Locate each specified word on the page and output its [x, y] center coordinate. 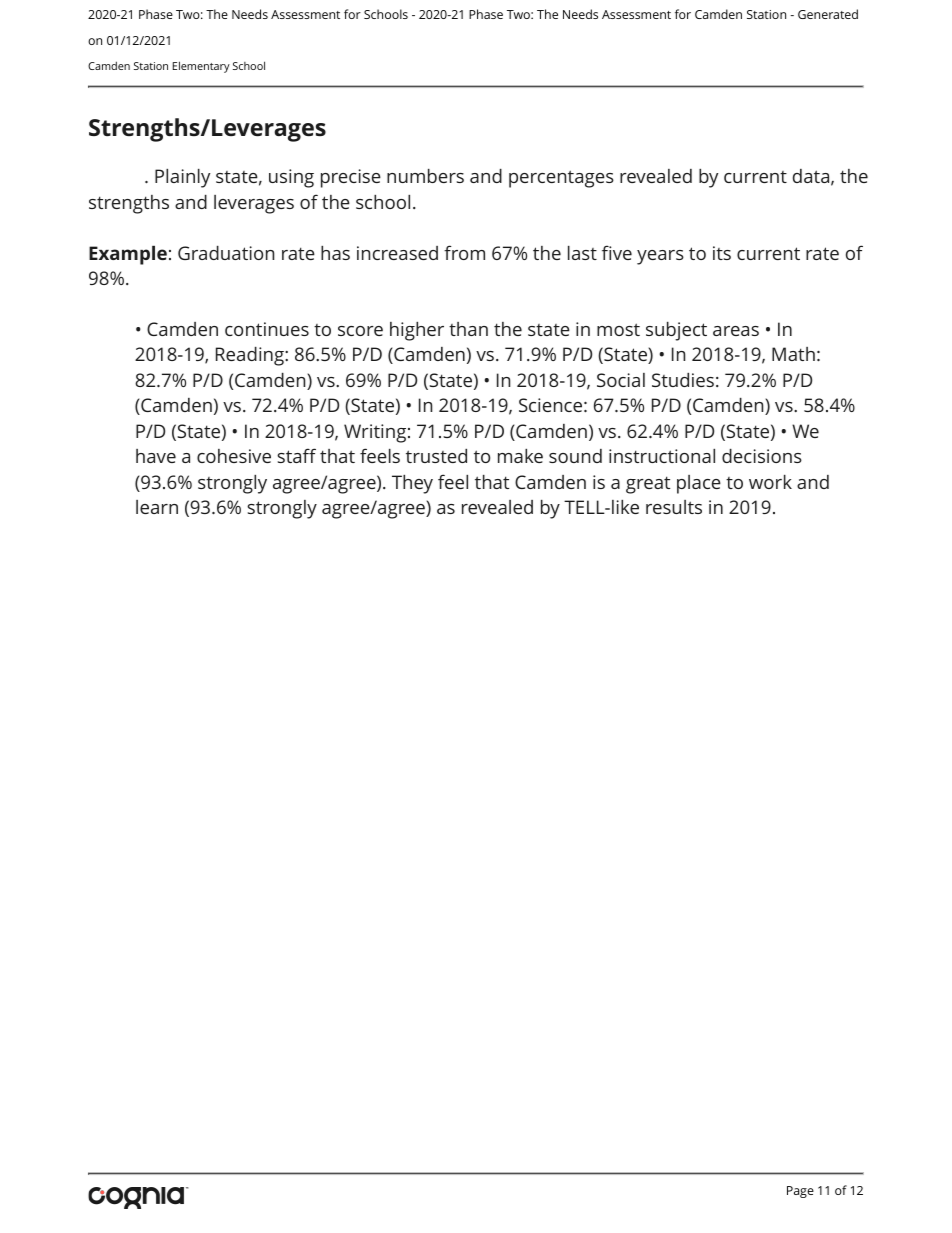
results [674, 507]
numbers [425, 176]
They [412, 484]
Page [800, 1192]
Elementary [201, 67]
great [648, 485]
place [699, 484]
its [722, 253]
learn [157, 507]
